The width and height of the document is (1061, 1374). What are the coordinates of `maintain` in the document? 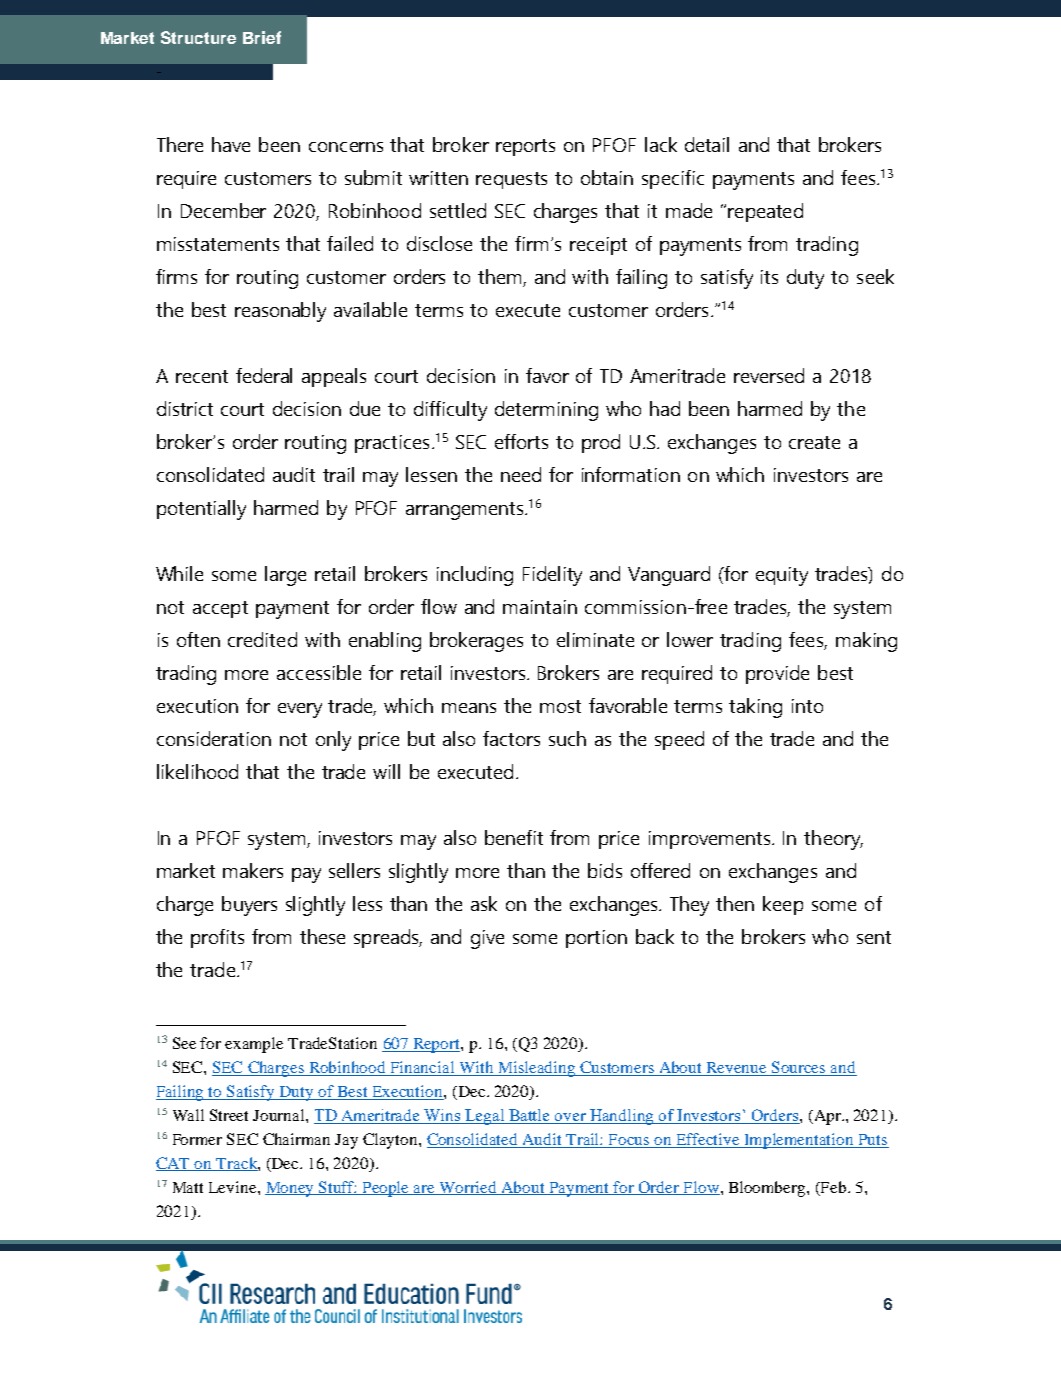 It's located at (540, 607).
